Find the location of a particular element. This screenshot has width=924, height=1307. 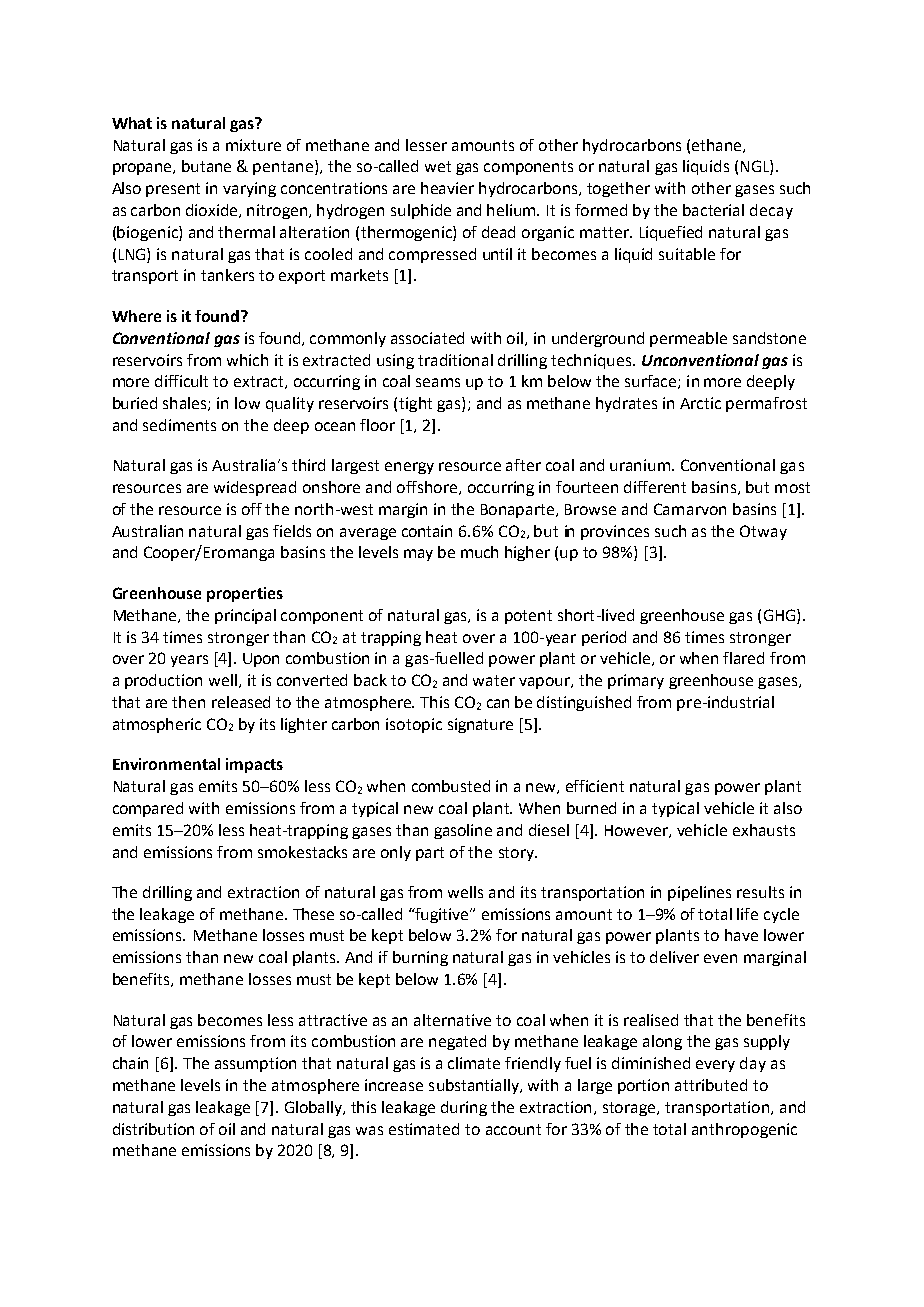

assumption is located at coordinates (255, 1064).
